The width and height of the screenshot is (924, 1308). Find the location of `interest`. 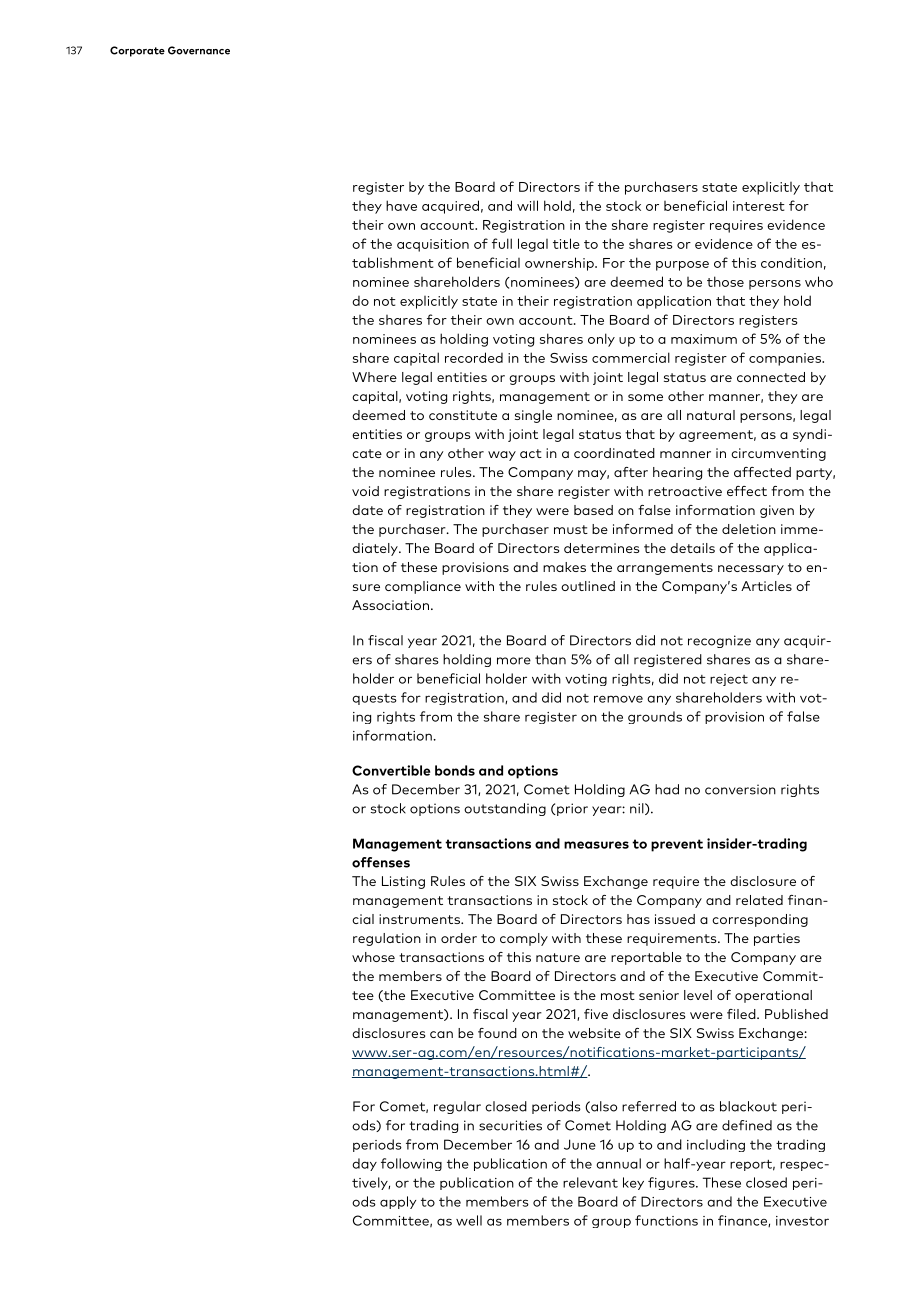

interest is located at coordinates (759, 206).
